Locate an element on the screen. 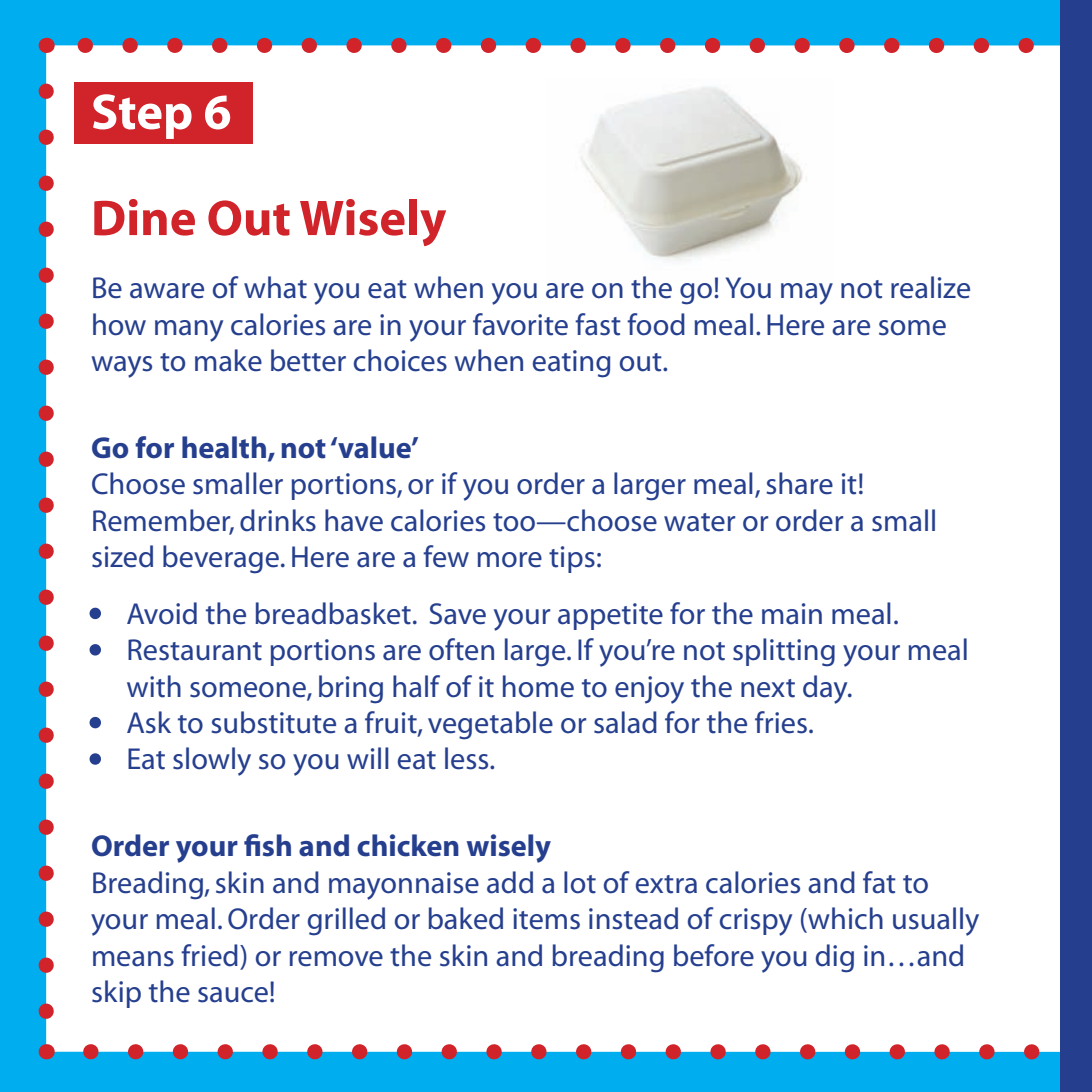 The height and width of the screenshot is (1092, 1092). eating is located at coordinates (571, 364).
